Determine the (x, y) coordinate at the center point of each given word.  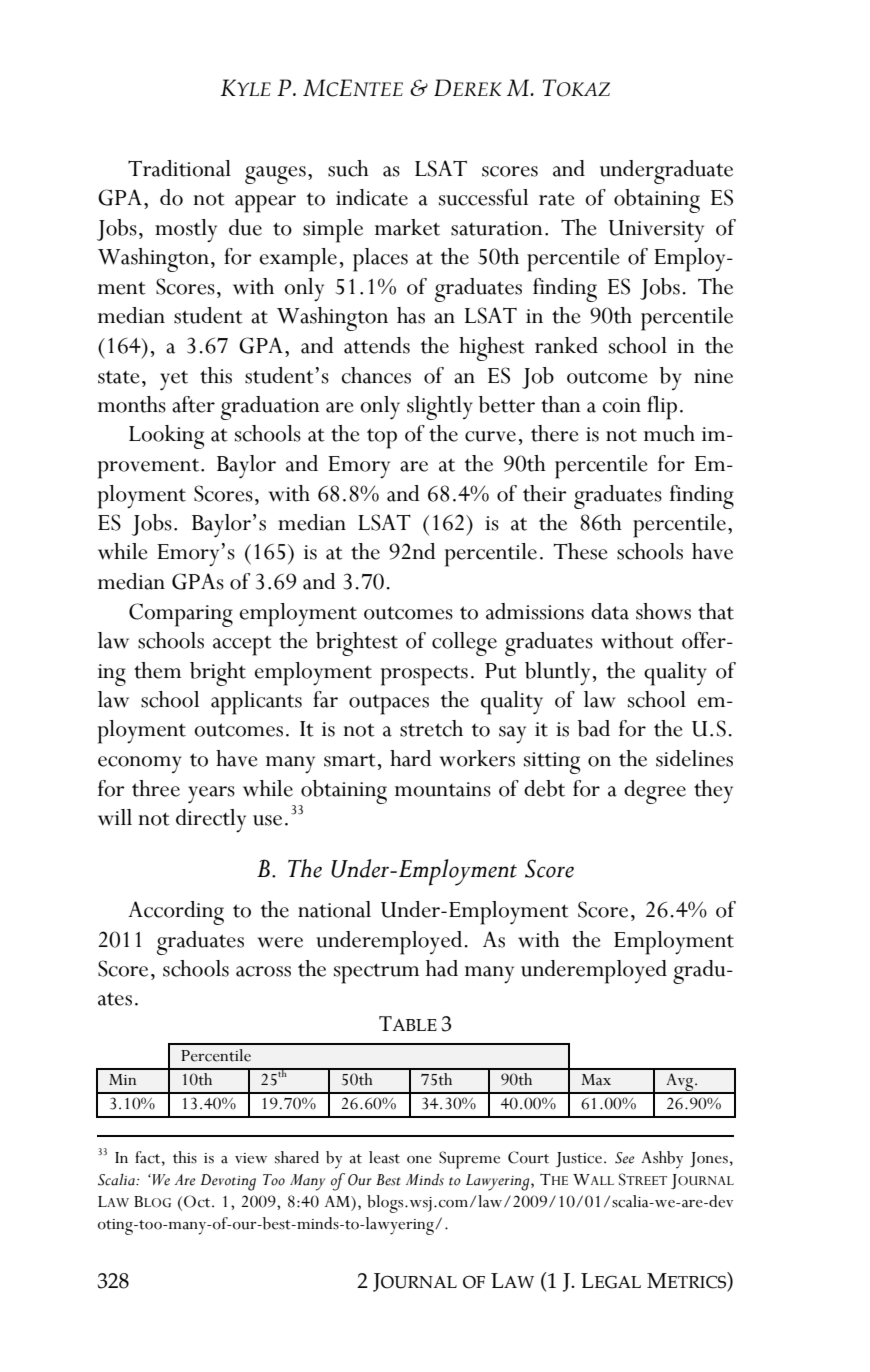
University (656, 231)
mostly (186, 231)
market (407, 227)
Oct (198, 1201)
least (384, 1157)
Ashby (662, 1160)
